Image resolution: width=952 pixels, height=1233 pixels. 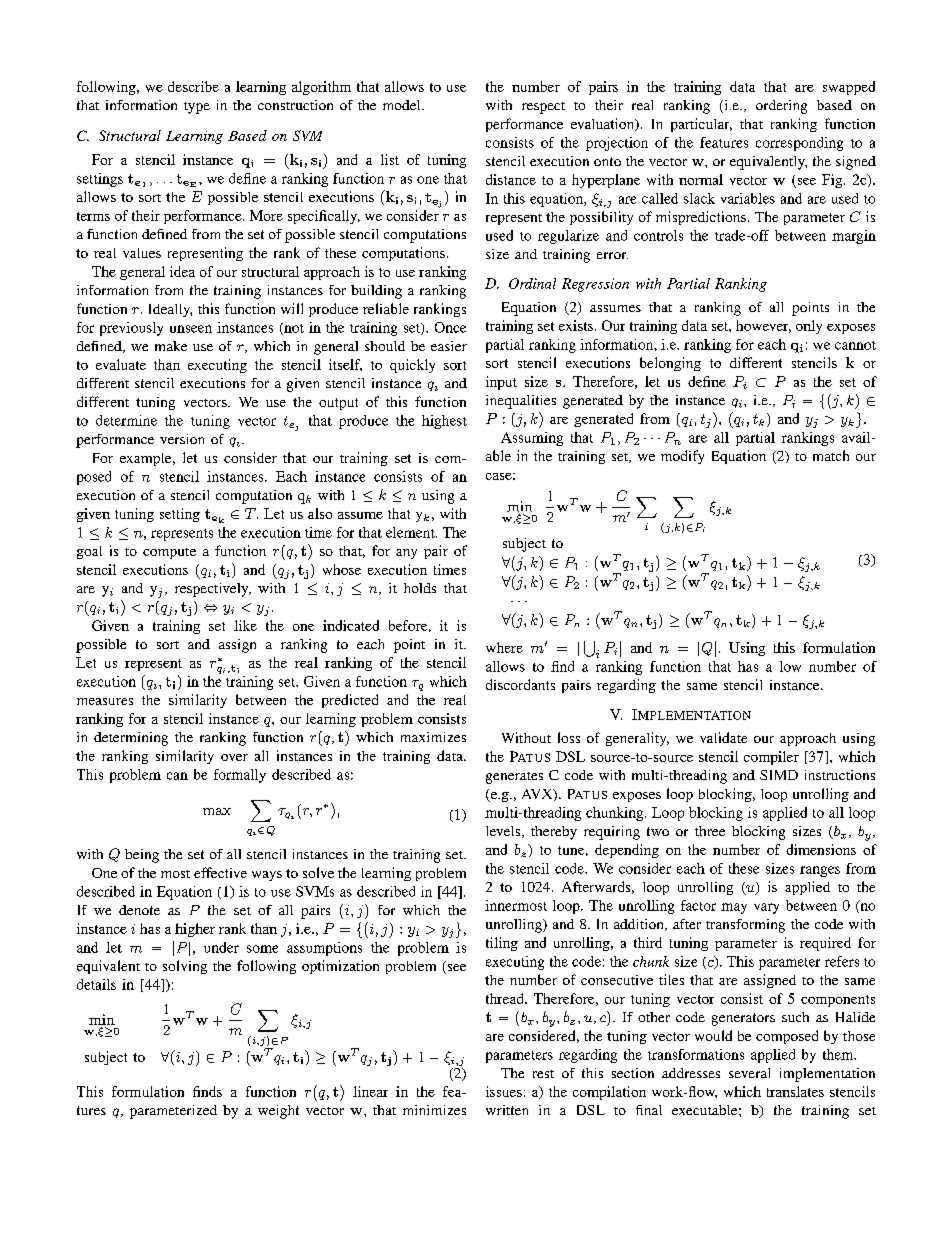 I want to click on type, so click(x=197, y=108).
